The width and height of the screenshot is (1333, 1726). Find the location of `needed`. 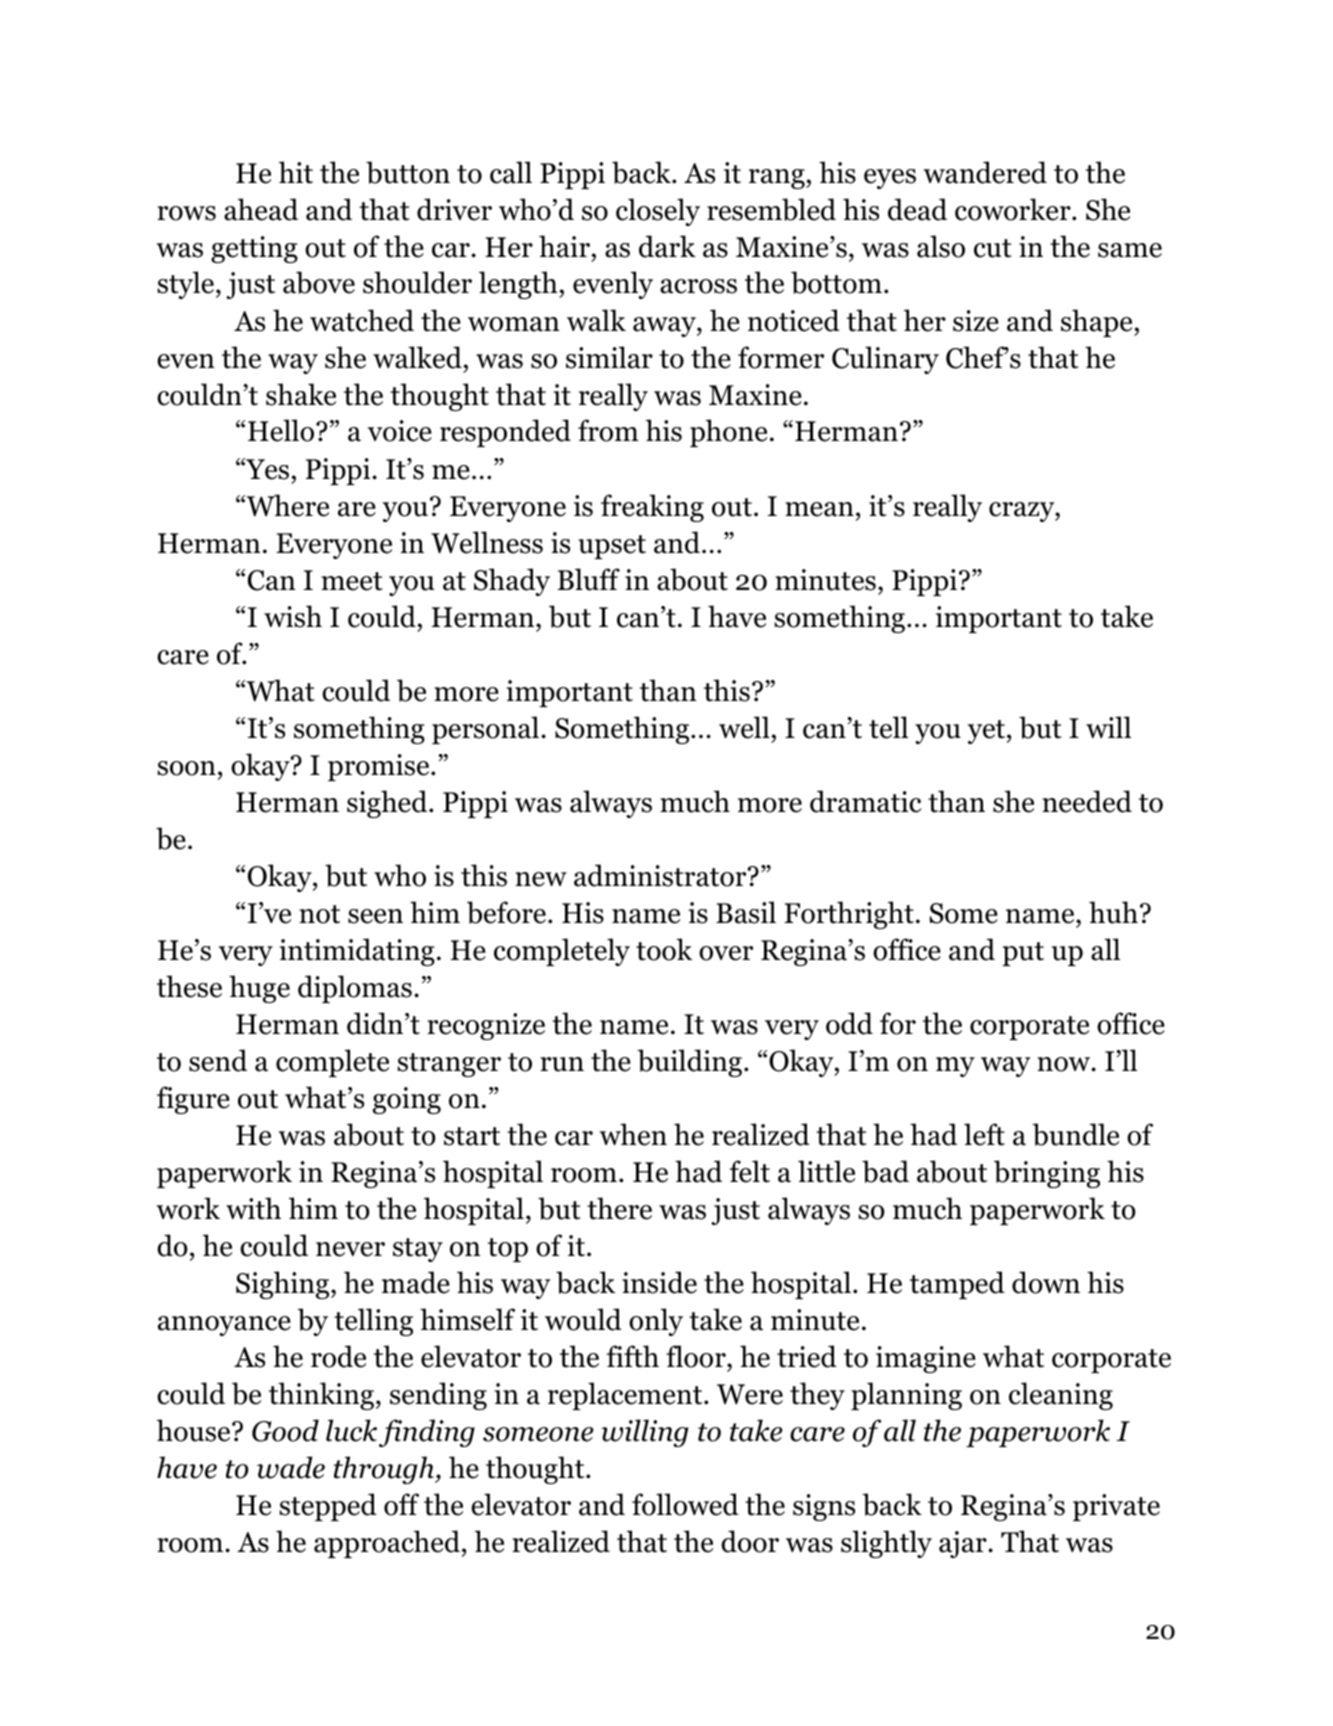

needed is located at coordinates (1087, 801).
